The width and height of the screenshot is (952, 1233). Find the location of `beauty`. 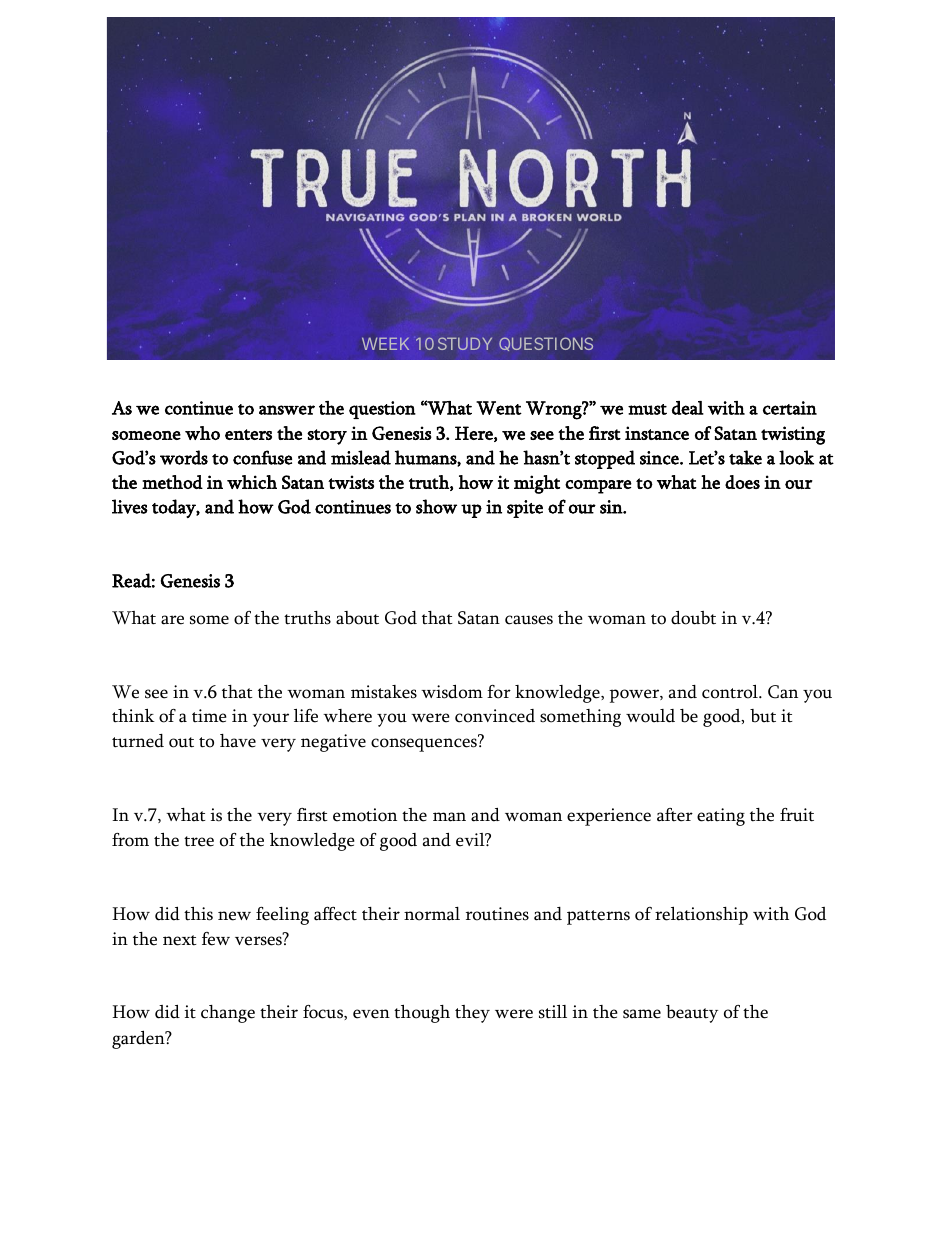

beauty is located at coordinates (692, 1014).
